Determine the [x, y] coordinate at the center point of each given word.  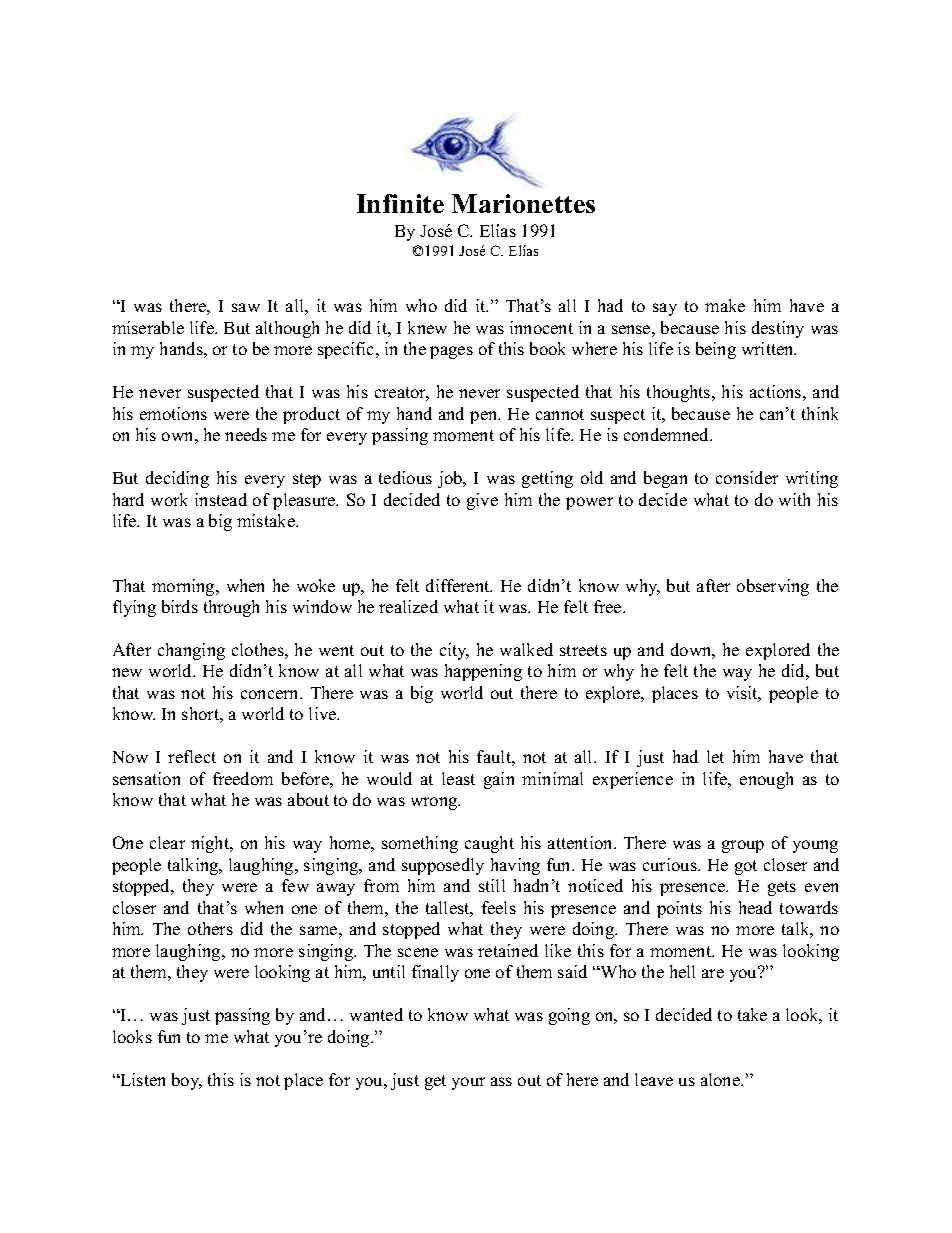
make [725, 305]
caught [489, 844]
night [211, 844]
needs [246, 434]
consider [747, 477]
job [451, 479]
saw [246, 307]
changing [191, 651]
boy [187, 1081]
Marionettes [523, 203]
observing [773, 587]
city [454, 651]
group [743, 846]
